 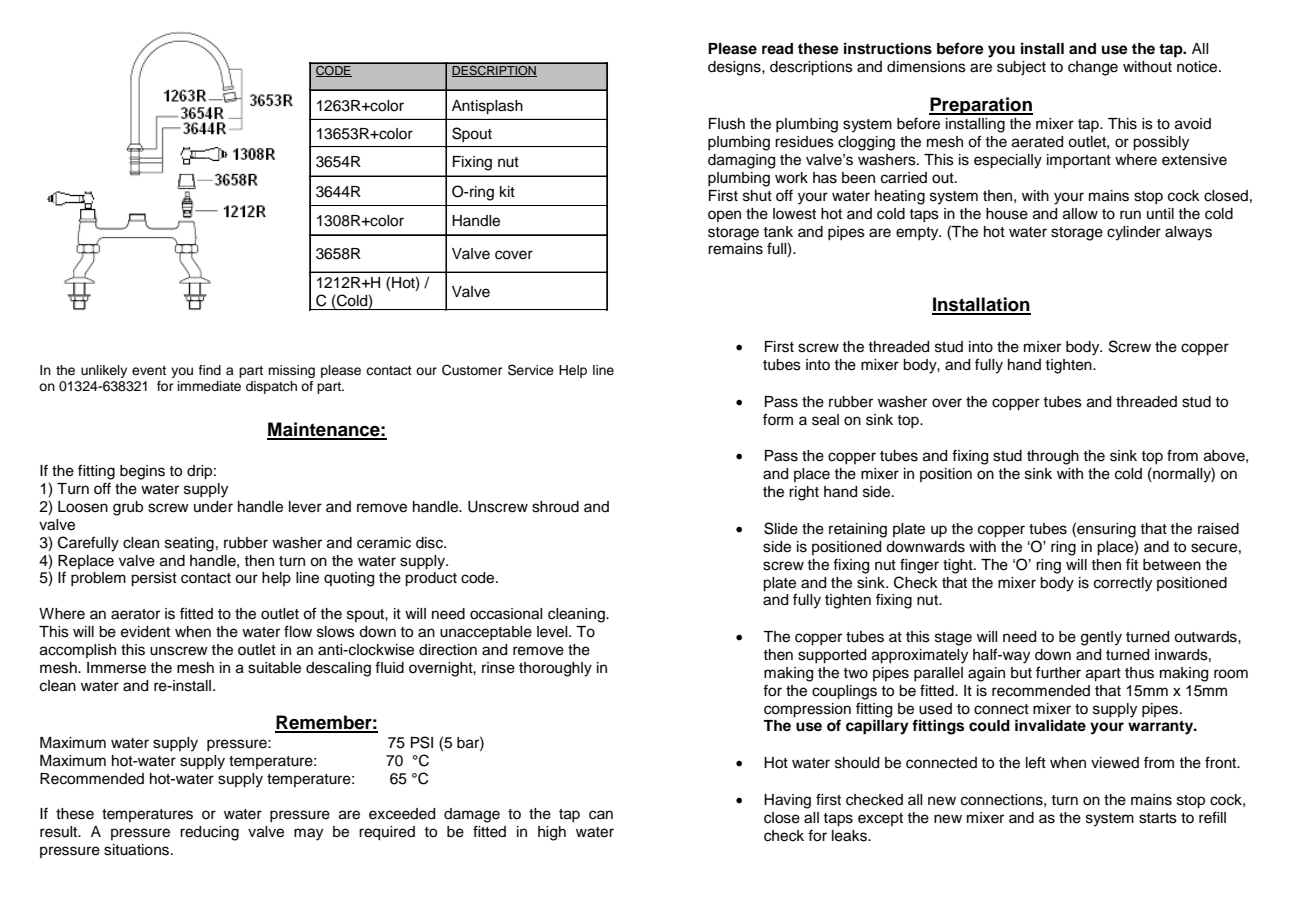 What do you see at coordinates (1093, 68) in the screenshot?
I see `change` at bounding box center [1093, 68].
